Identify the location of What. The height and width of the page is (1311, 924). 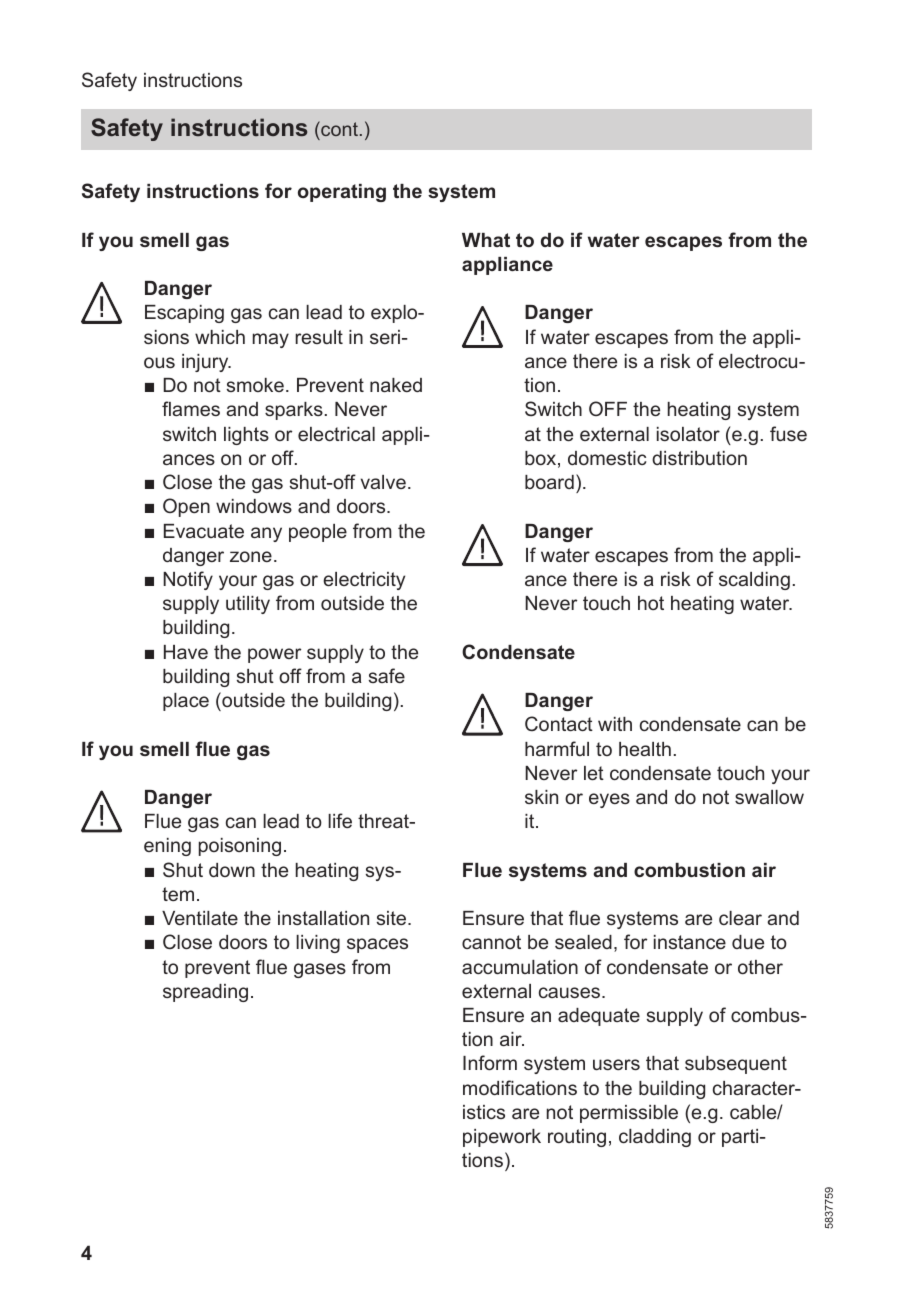
(486, 240).
